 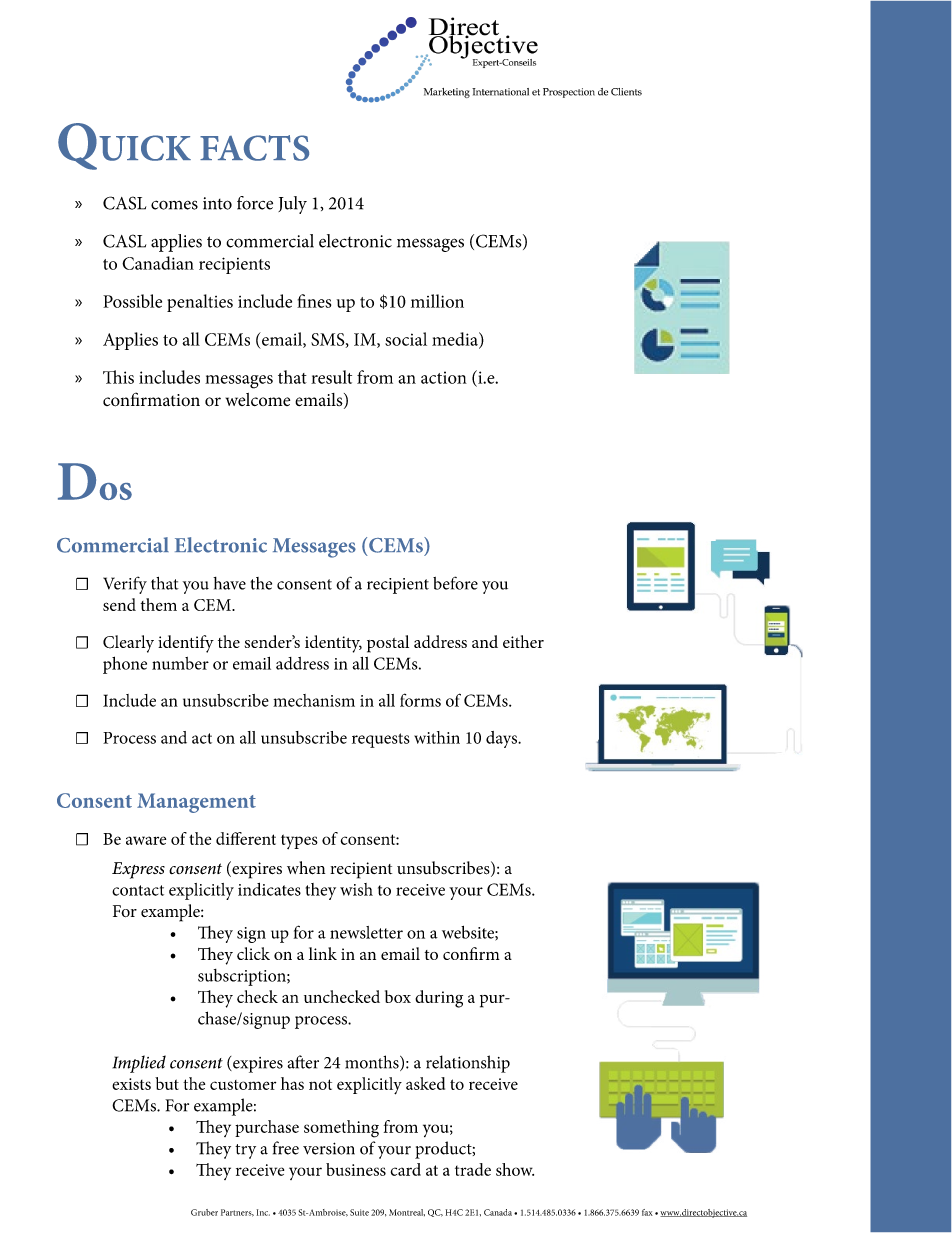 What do you see at coordinates (229, 583) in the page?
I see `have` at bounding box center [229, 583].
